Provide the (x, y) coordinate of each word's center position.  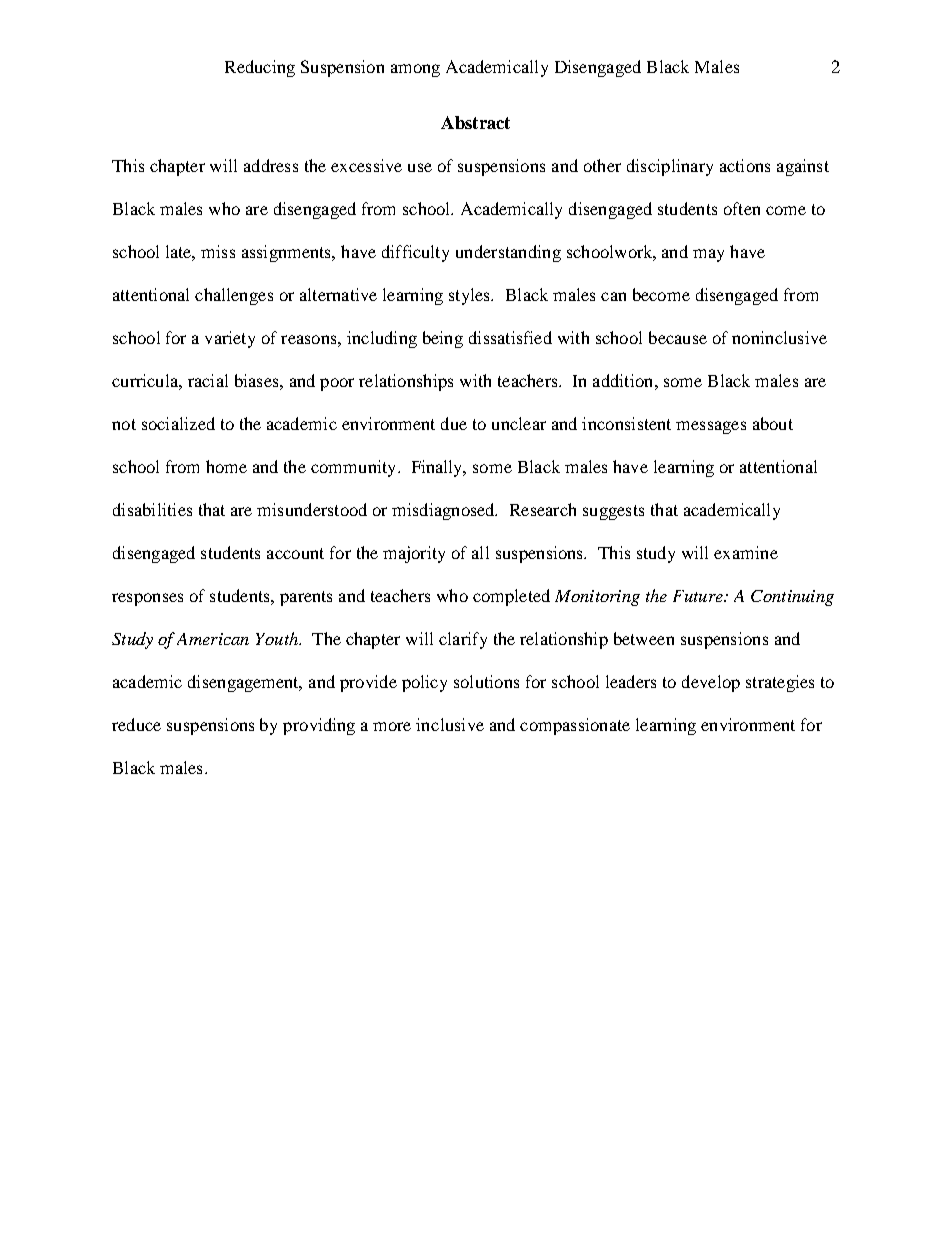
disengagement (244, 683)
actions (745, 165)
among (415, 70)
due (454, 423)
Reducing (260, 68)
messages (711, 427)
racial (208, 380)
